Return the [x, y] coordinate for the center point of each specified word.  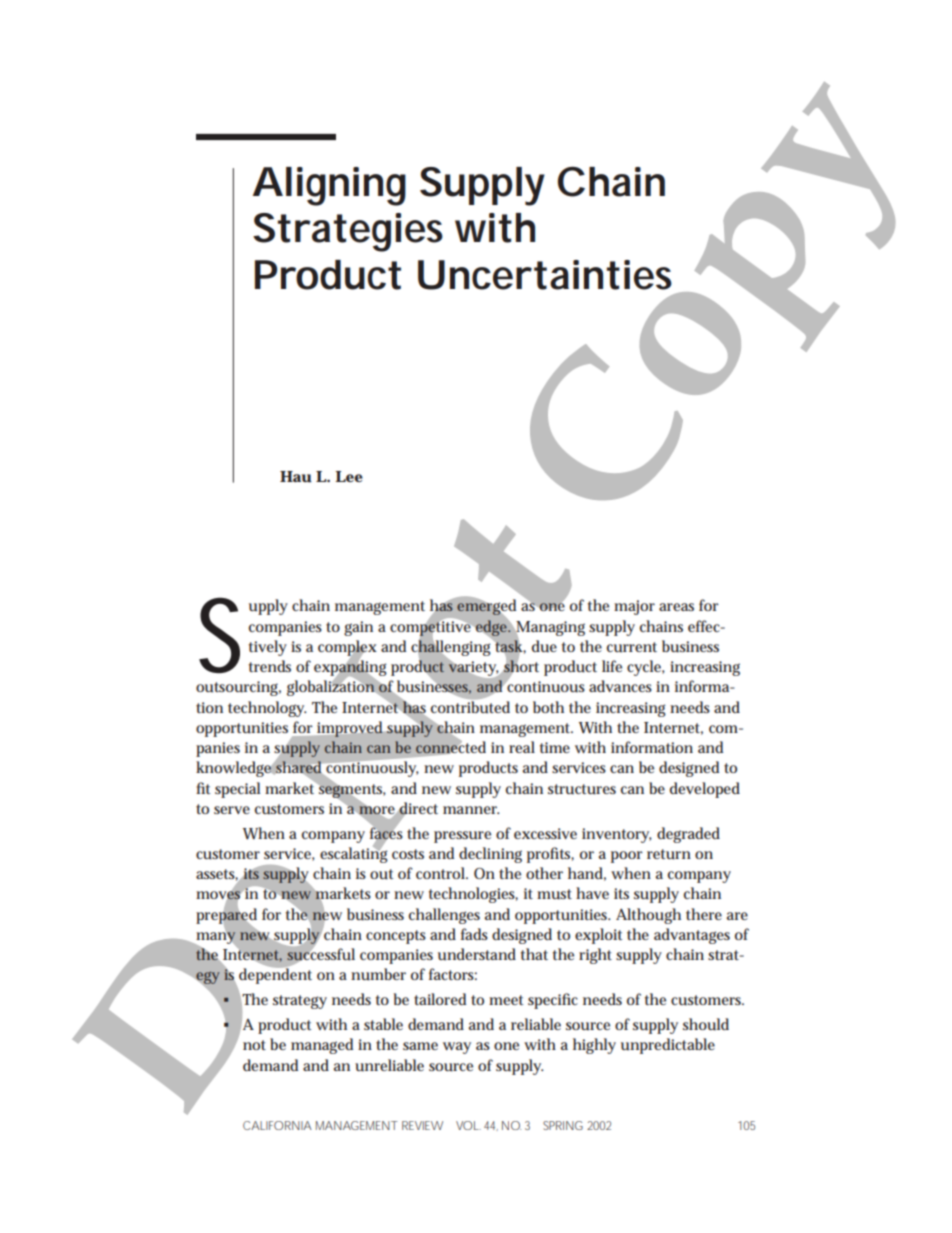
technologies [473, 895]
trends [270, 666]
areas [676, 607]
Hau [296, 476]
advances [620, 686]
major [634, 607]
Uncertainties [545, 275]
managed [322, 1046]
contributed [470, 707]
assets [217, 875]
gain [358, 628]
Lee [349, 476]
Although [648, 916]
